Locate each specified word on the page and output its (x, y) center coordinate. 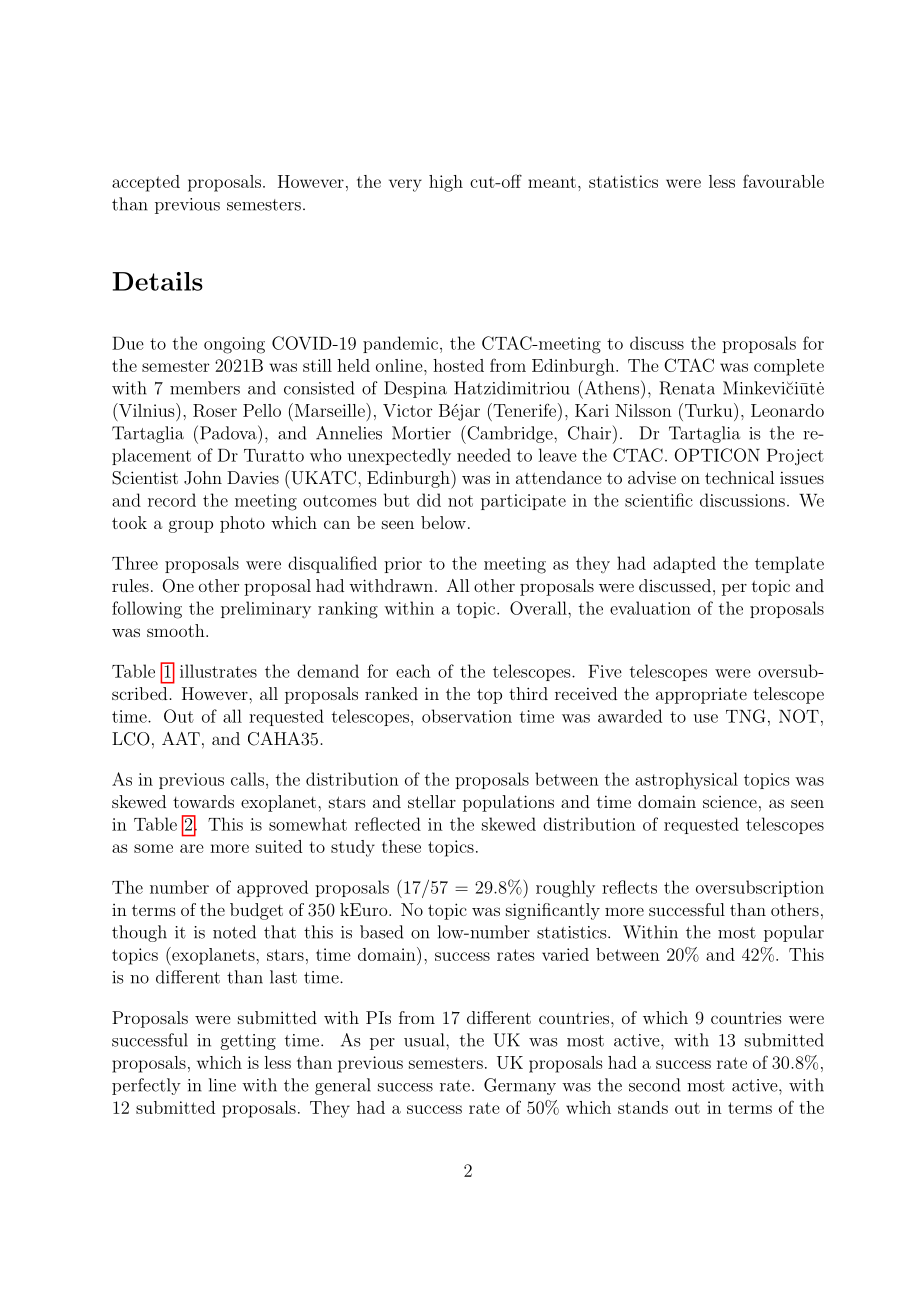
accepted (146, 183)
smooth (177, 630)
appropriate (701, 696)
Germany (520, 1086)
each (413, 671)
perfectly (146, 1086)
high (446, 183)
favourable (783, 181)
